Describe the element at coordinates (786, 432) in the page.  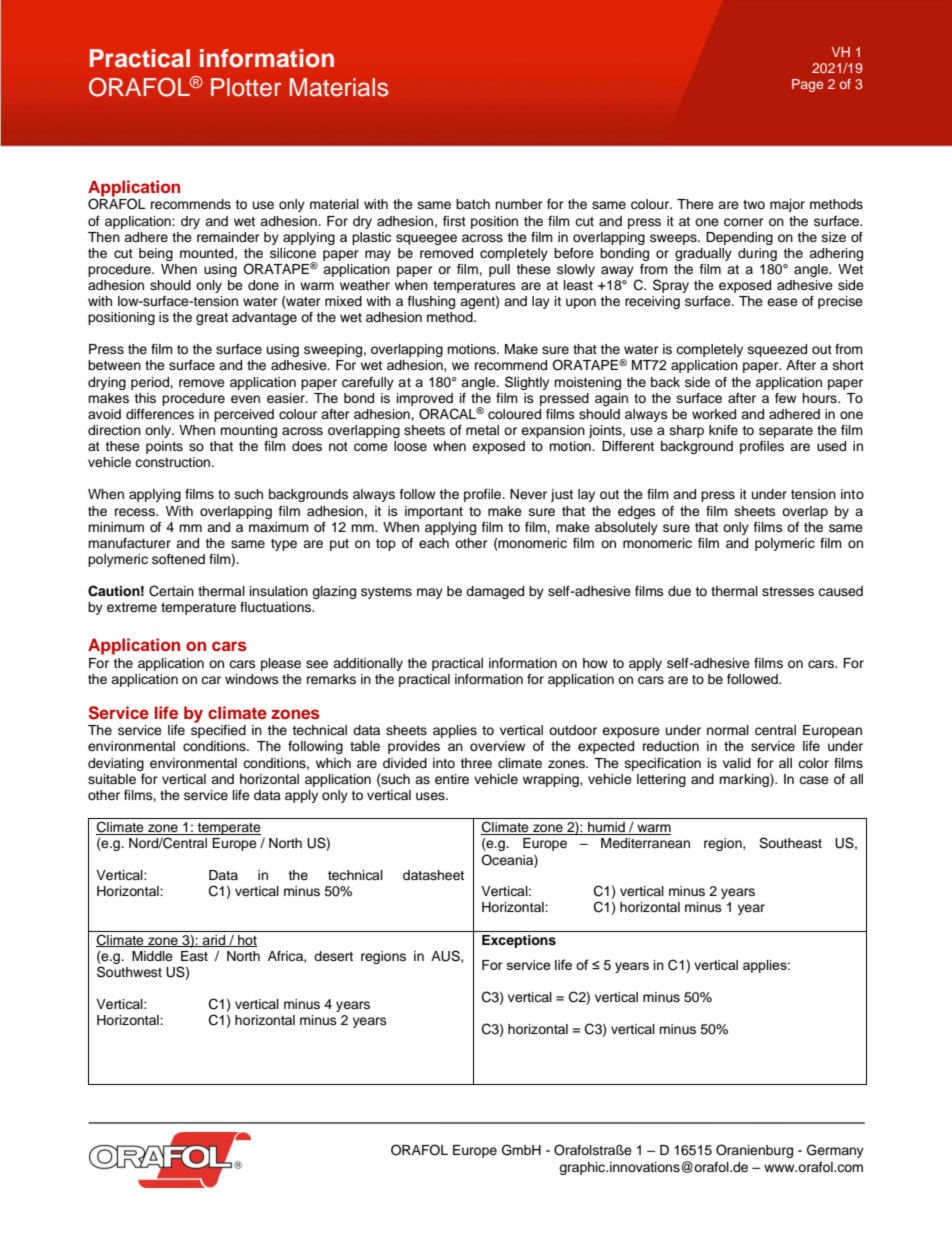
I see `separate` at that location.
